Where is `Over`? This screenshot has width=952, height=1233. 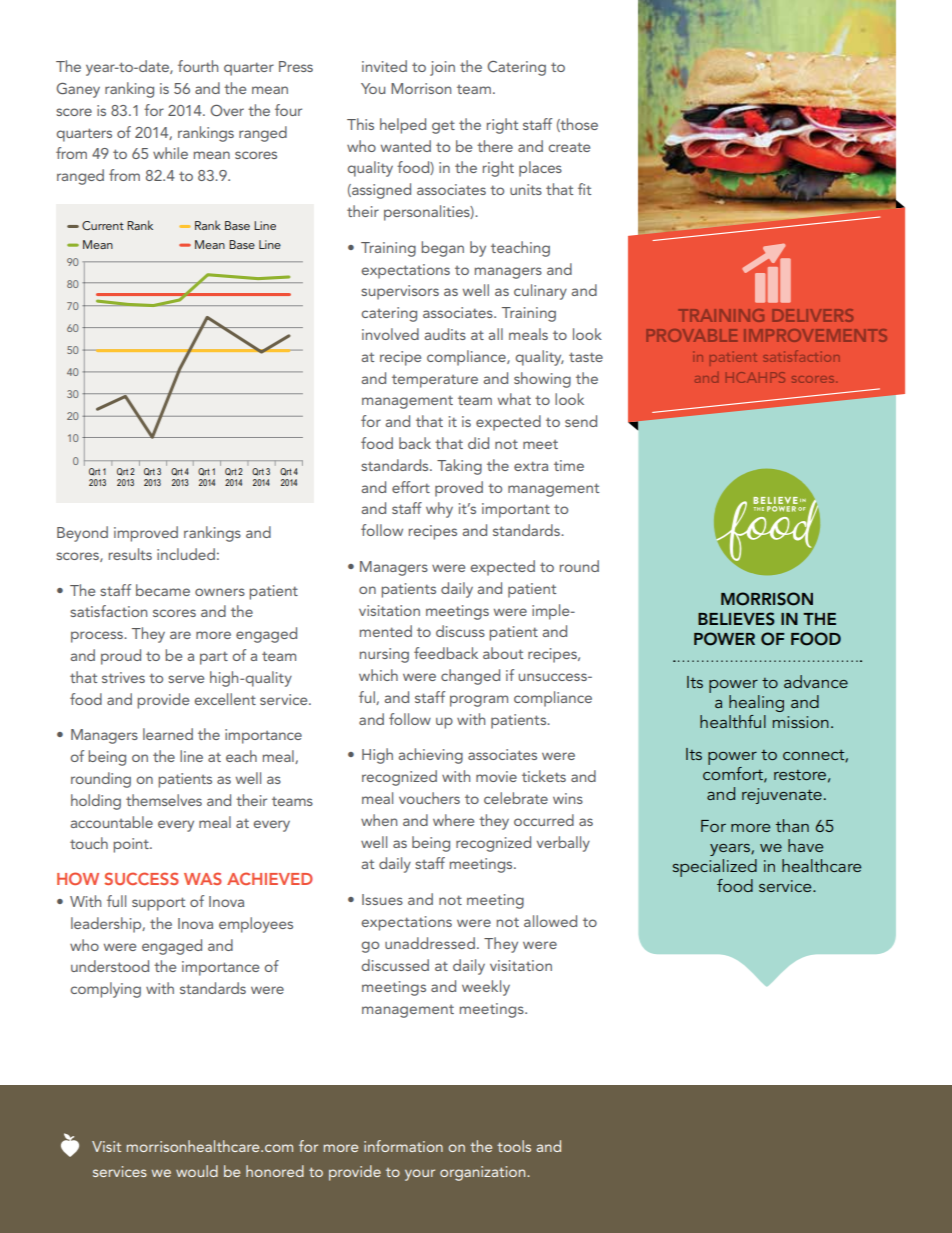 Over is located at coordinates (227, 110).
